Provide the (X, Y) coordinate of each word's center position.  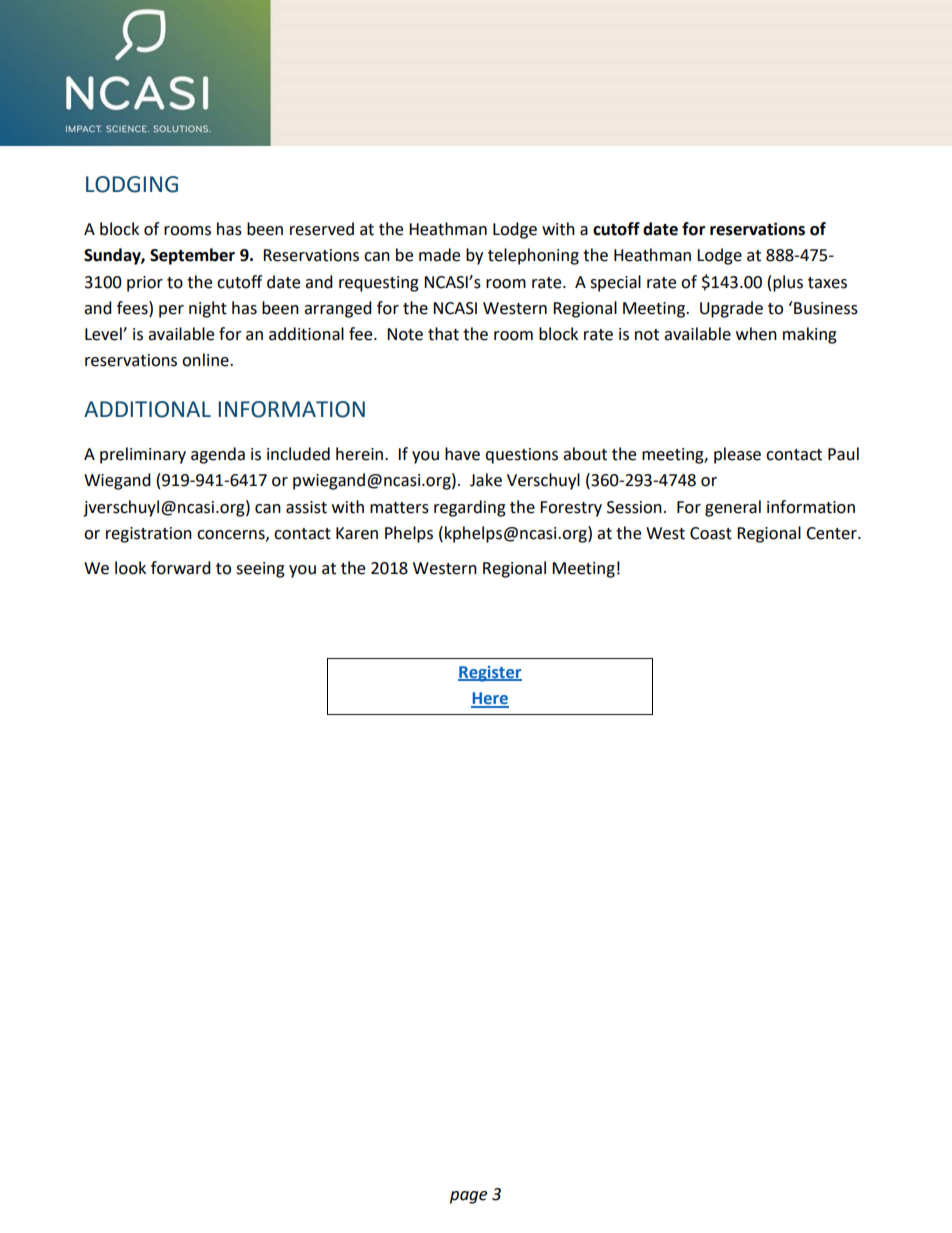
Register (490, 674)
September (192, 256)
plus (788, 283)
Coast (711, 533)
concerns (232, 535)
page (468, 1197)
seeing (260, 570)
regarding (470, 508)
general (733, 508)
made (439, 255)
